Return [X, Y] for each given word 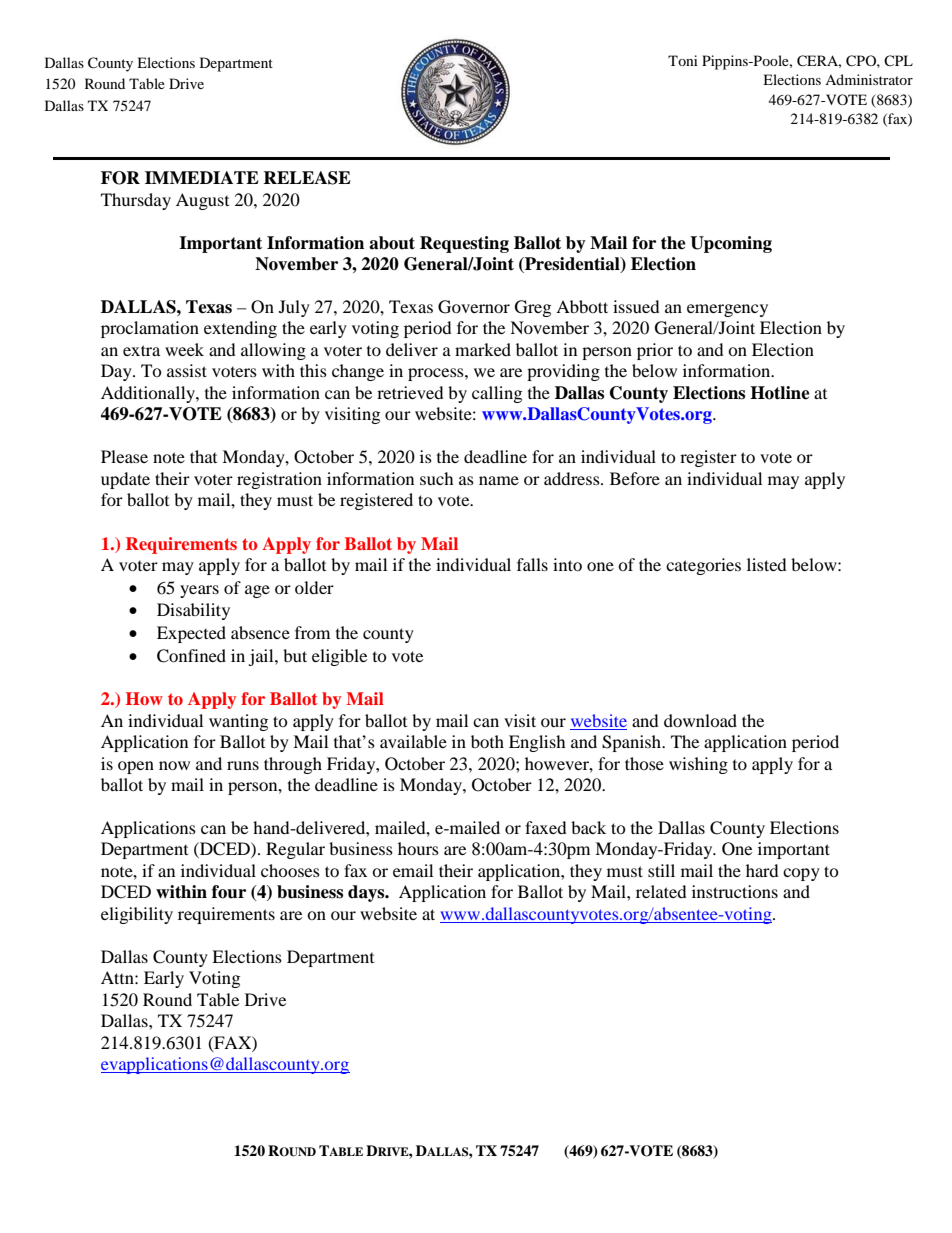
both [487, 741]
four [229, 892]
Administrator [869, 79]
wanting [238, 722]
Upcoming [731, 244]
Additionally [149, 394]
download [700, 720]
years [199, 591]
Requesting [464, 244]
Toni [683, 60]
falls [532, 564]
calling [497, 394]
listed [767, 564]
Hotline [780, 393]
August [202, 201]
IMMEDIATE [202, 177]
